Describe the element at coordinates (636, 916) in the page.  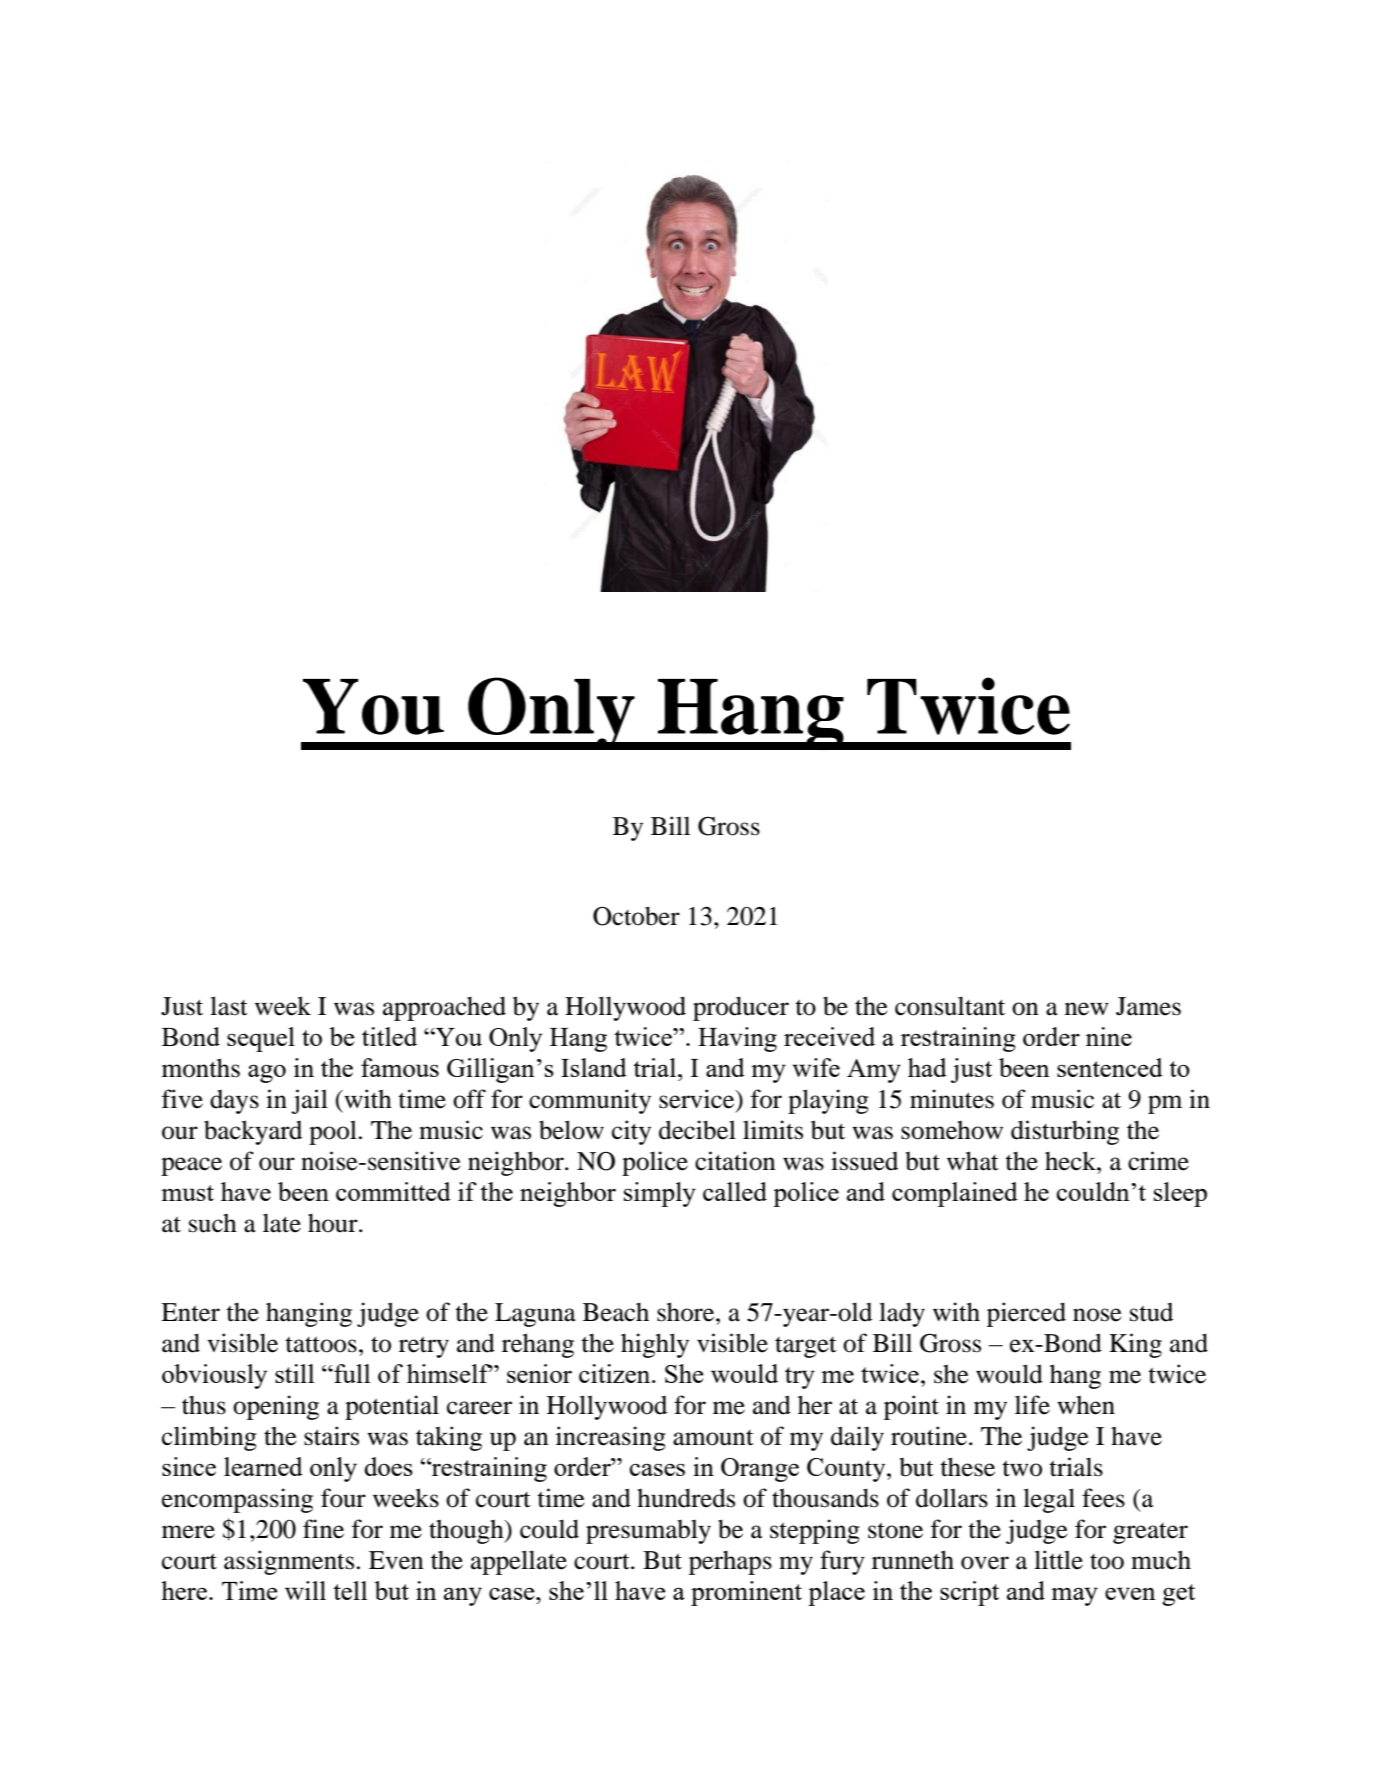
I see `October` at that location.
